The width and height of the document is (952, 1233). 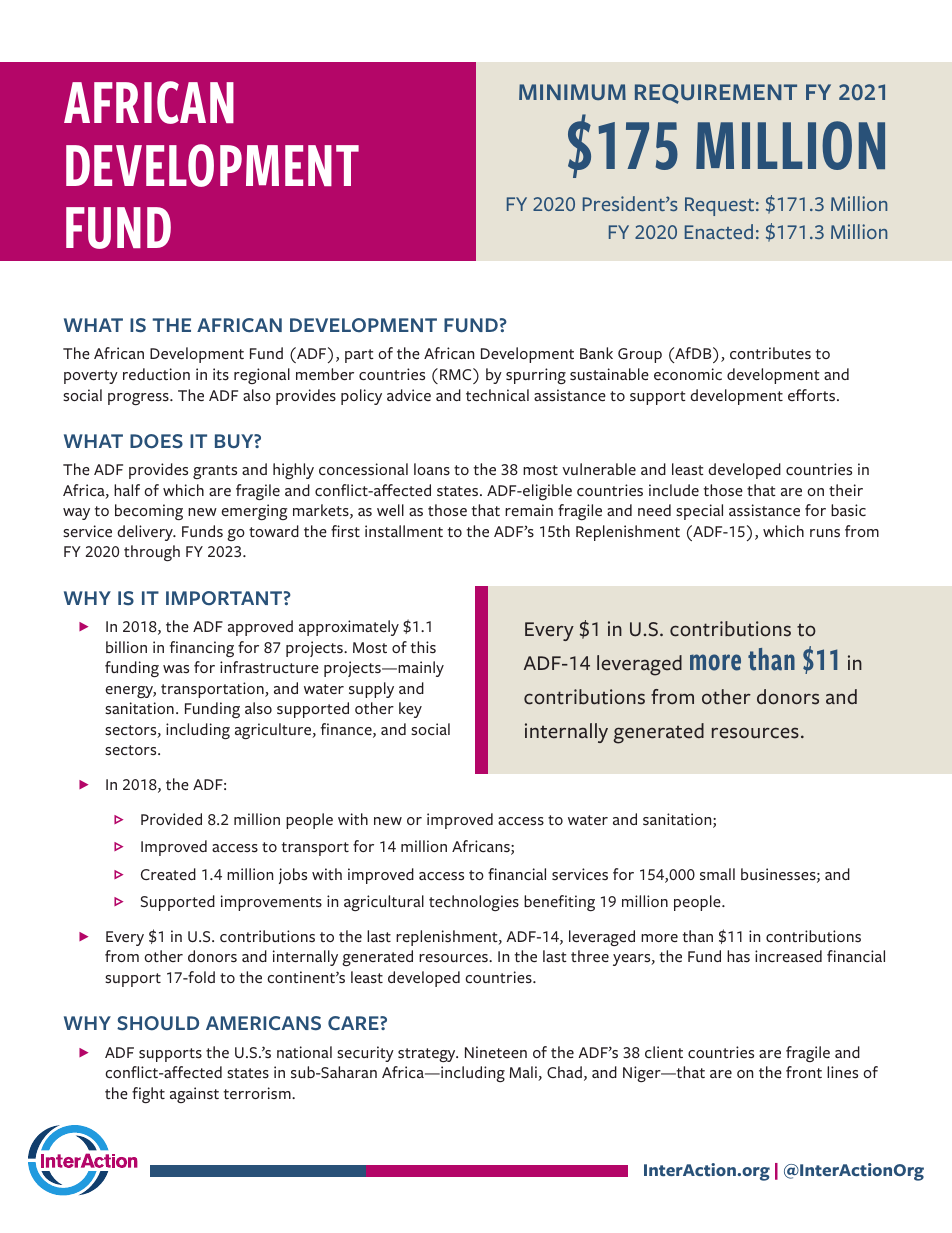 I want to click on fight, so click(x=148, y=1095).
